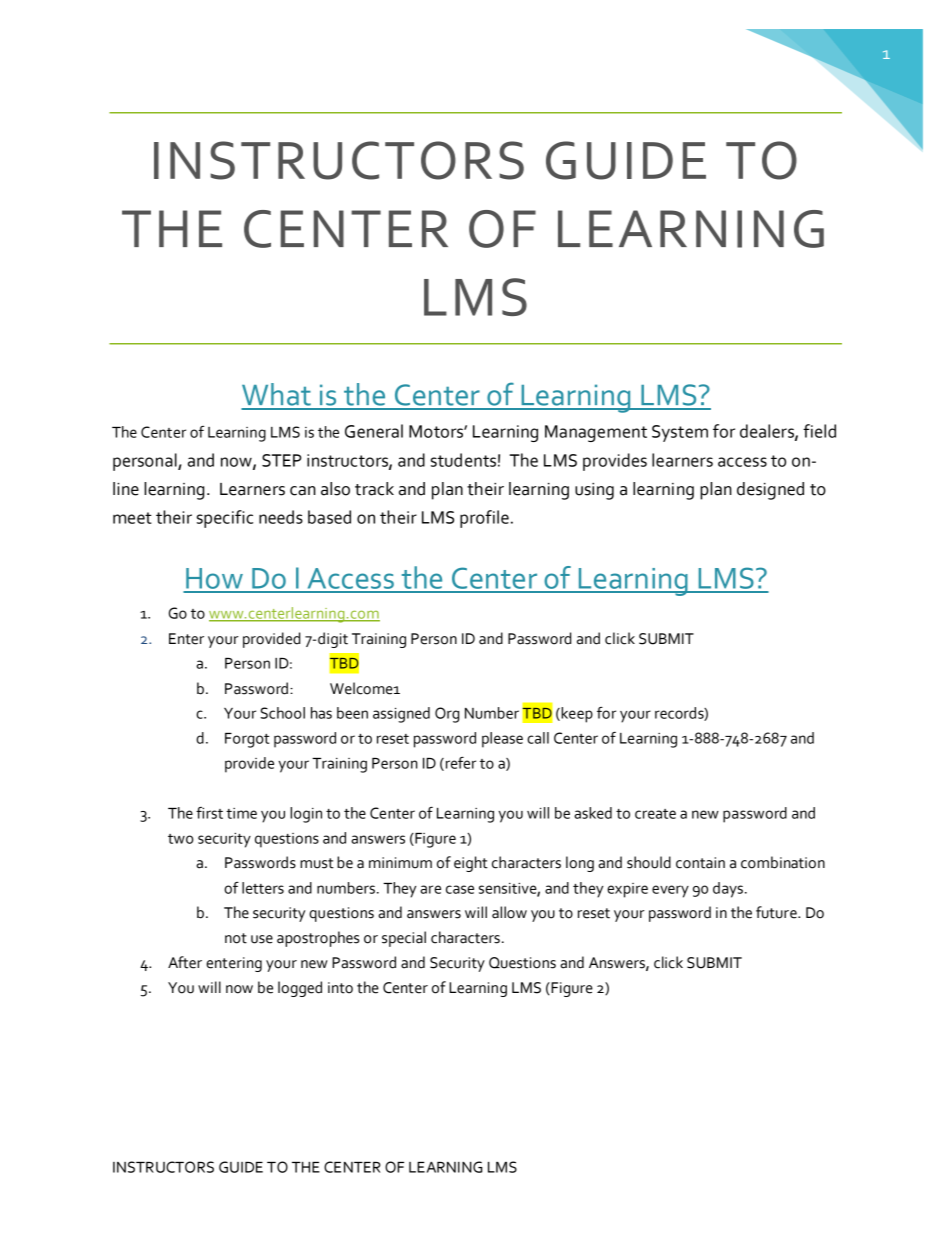 The image size is (952, 1233). I want to click on special, so click(404, 939).
